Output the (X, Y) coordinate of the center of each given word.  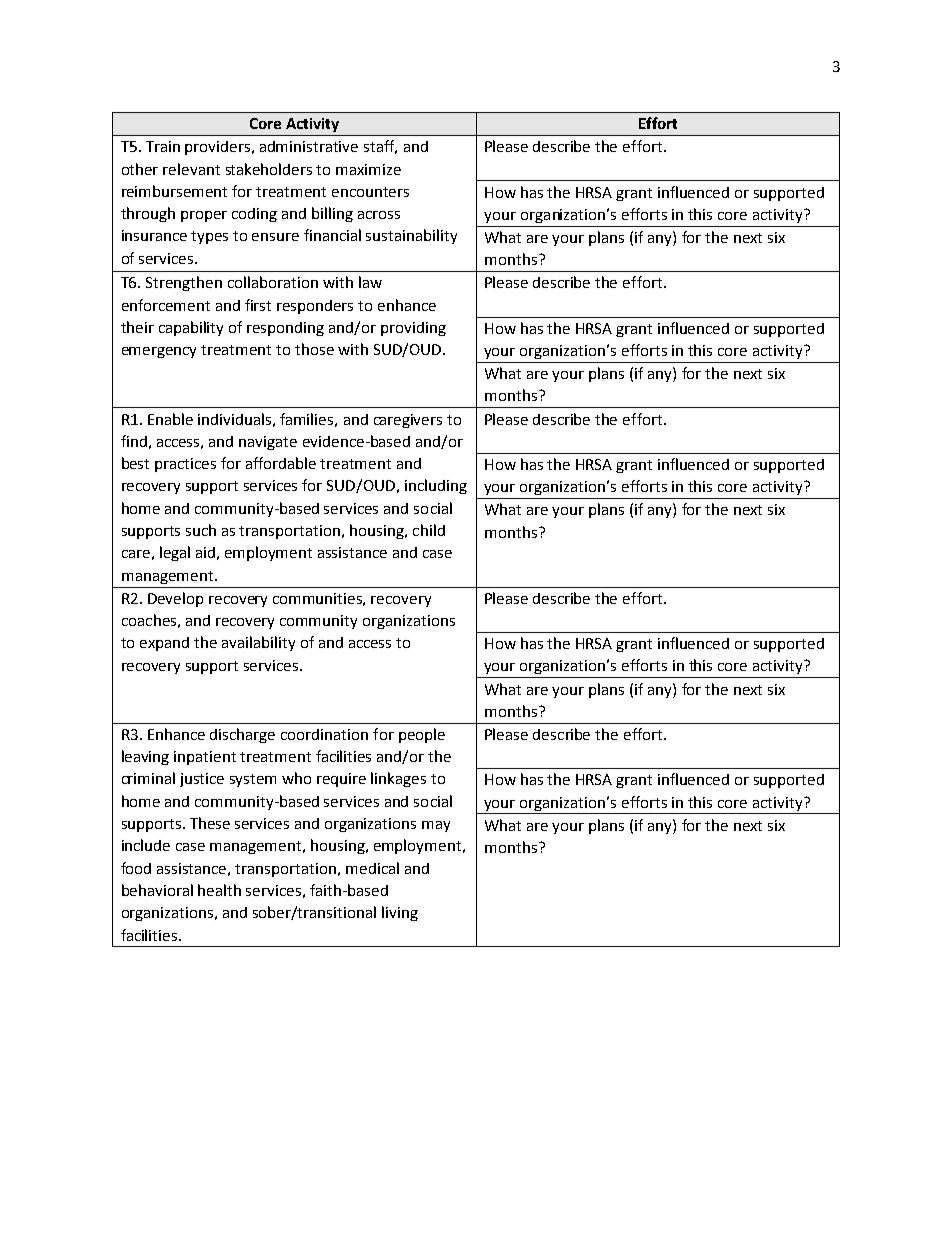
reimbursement (174, 191)
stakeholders (269, 169)
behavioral (157, 890)
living (400, 913)
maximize (368, 169)
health (219, 890)
